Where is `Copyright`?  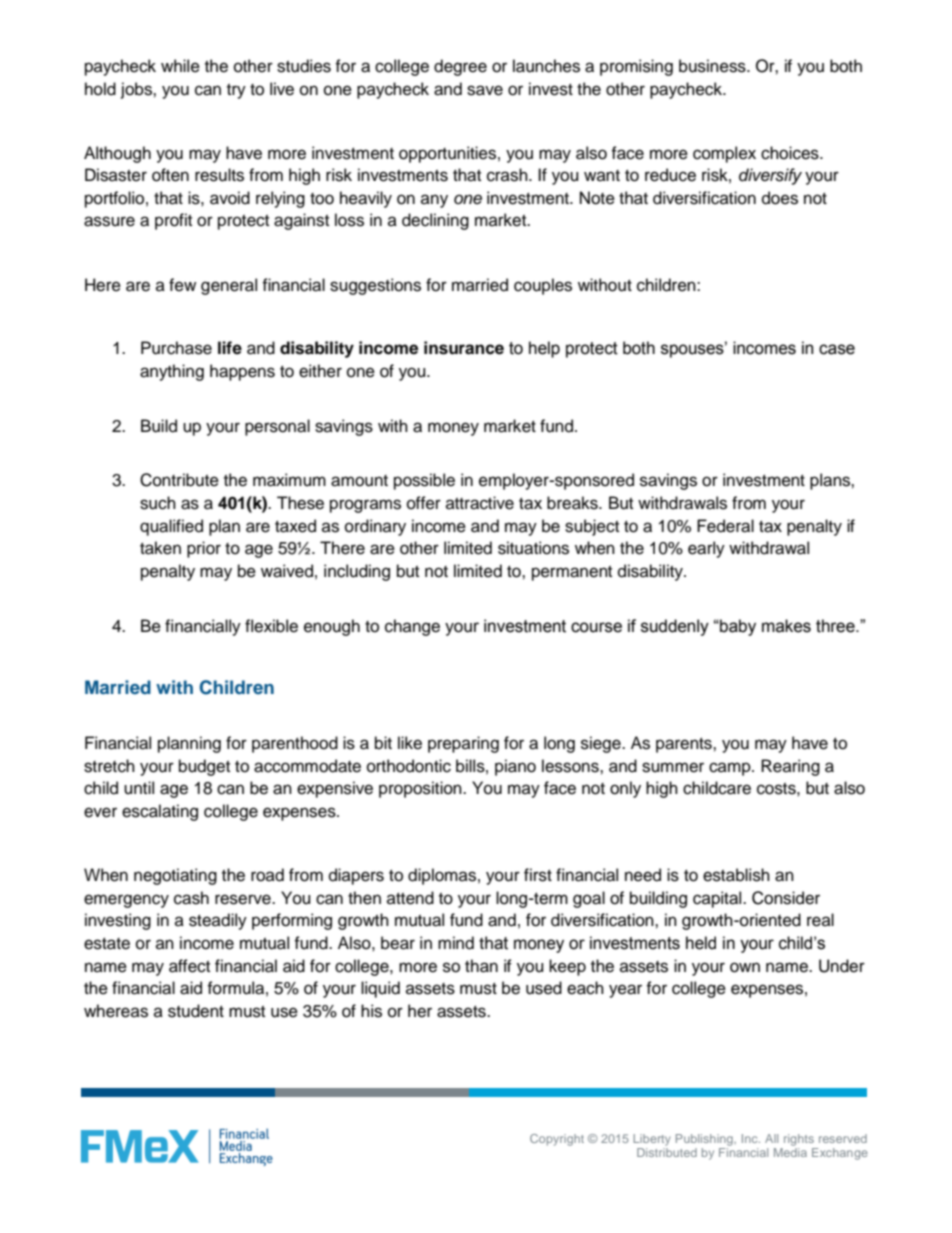
Copyright is located at coordinates (557, 1140).
